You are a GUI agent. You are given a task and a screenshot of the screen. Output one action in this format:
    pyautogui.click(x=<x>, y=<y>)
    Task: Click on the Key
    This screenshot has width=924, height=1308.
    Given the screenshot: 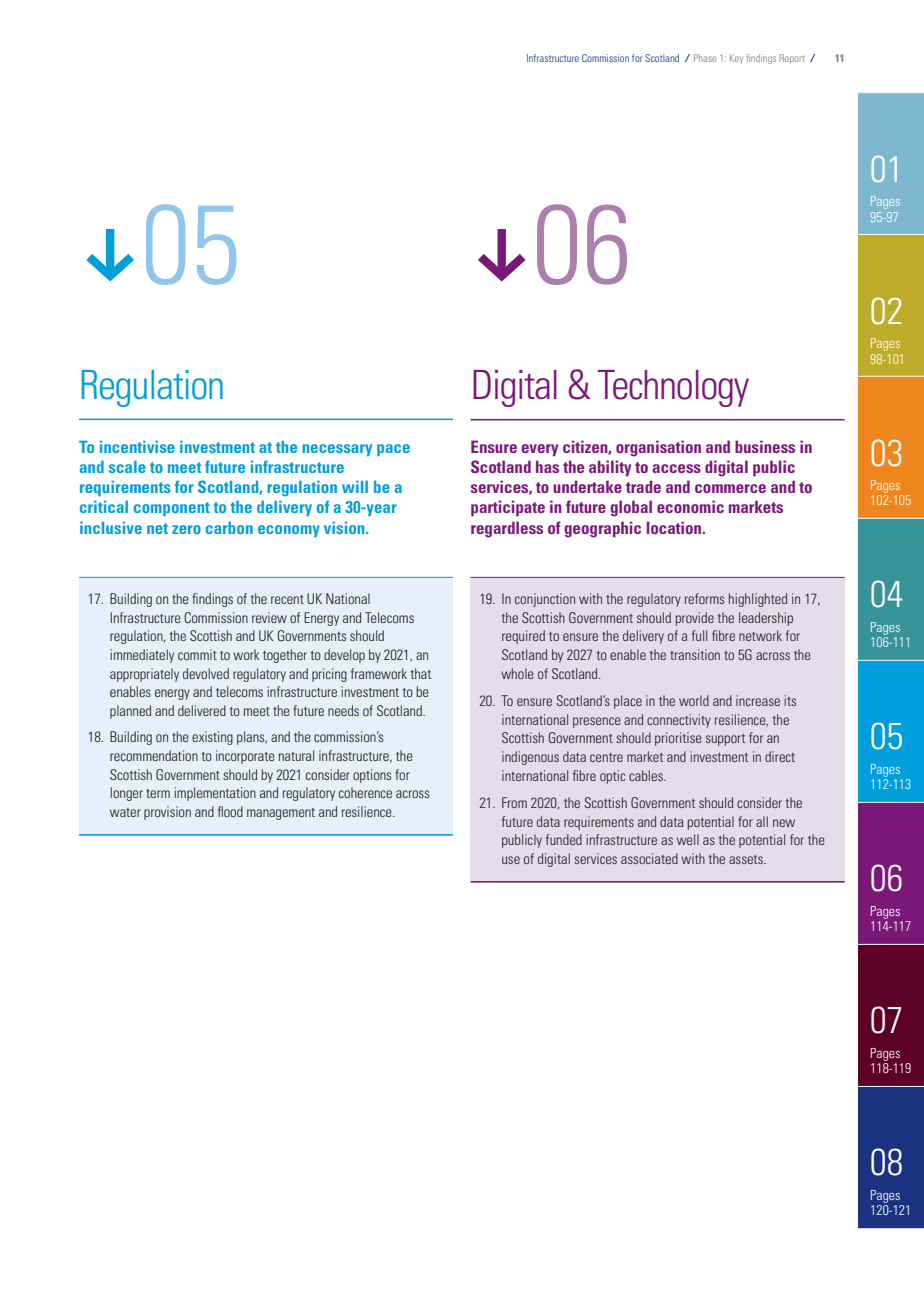 What is the action you would take?
    pyautogui.click(x=736, y=58)
